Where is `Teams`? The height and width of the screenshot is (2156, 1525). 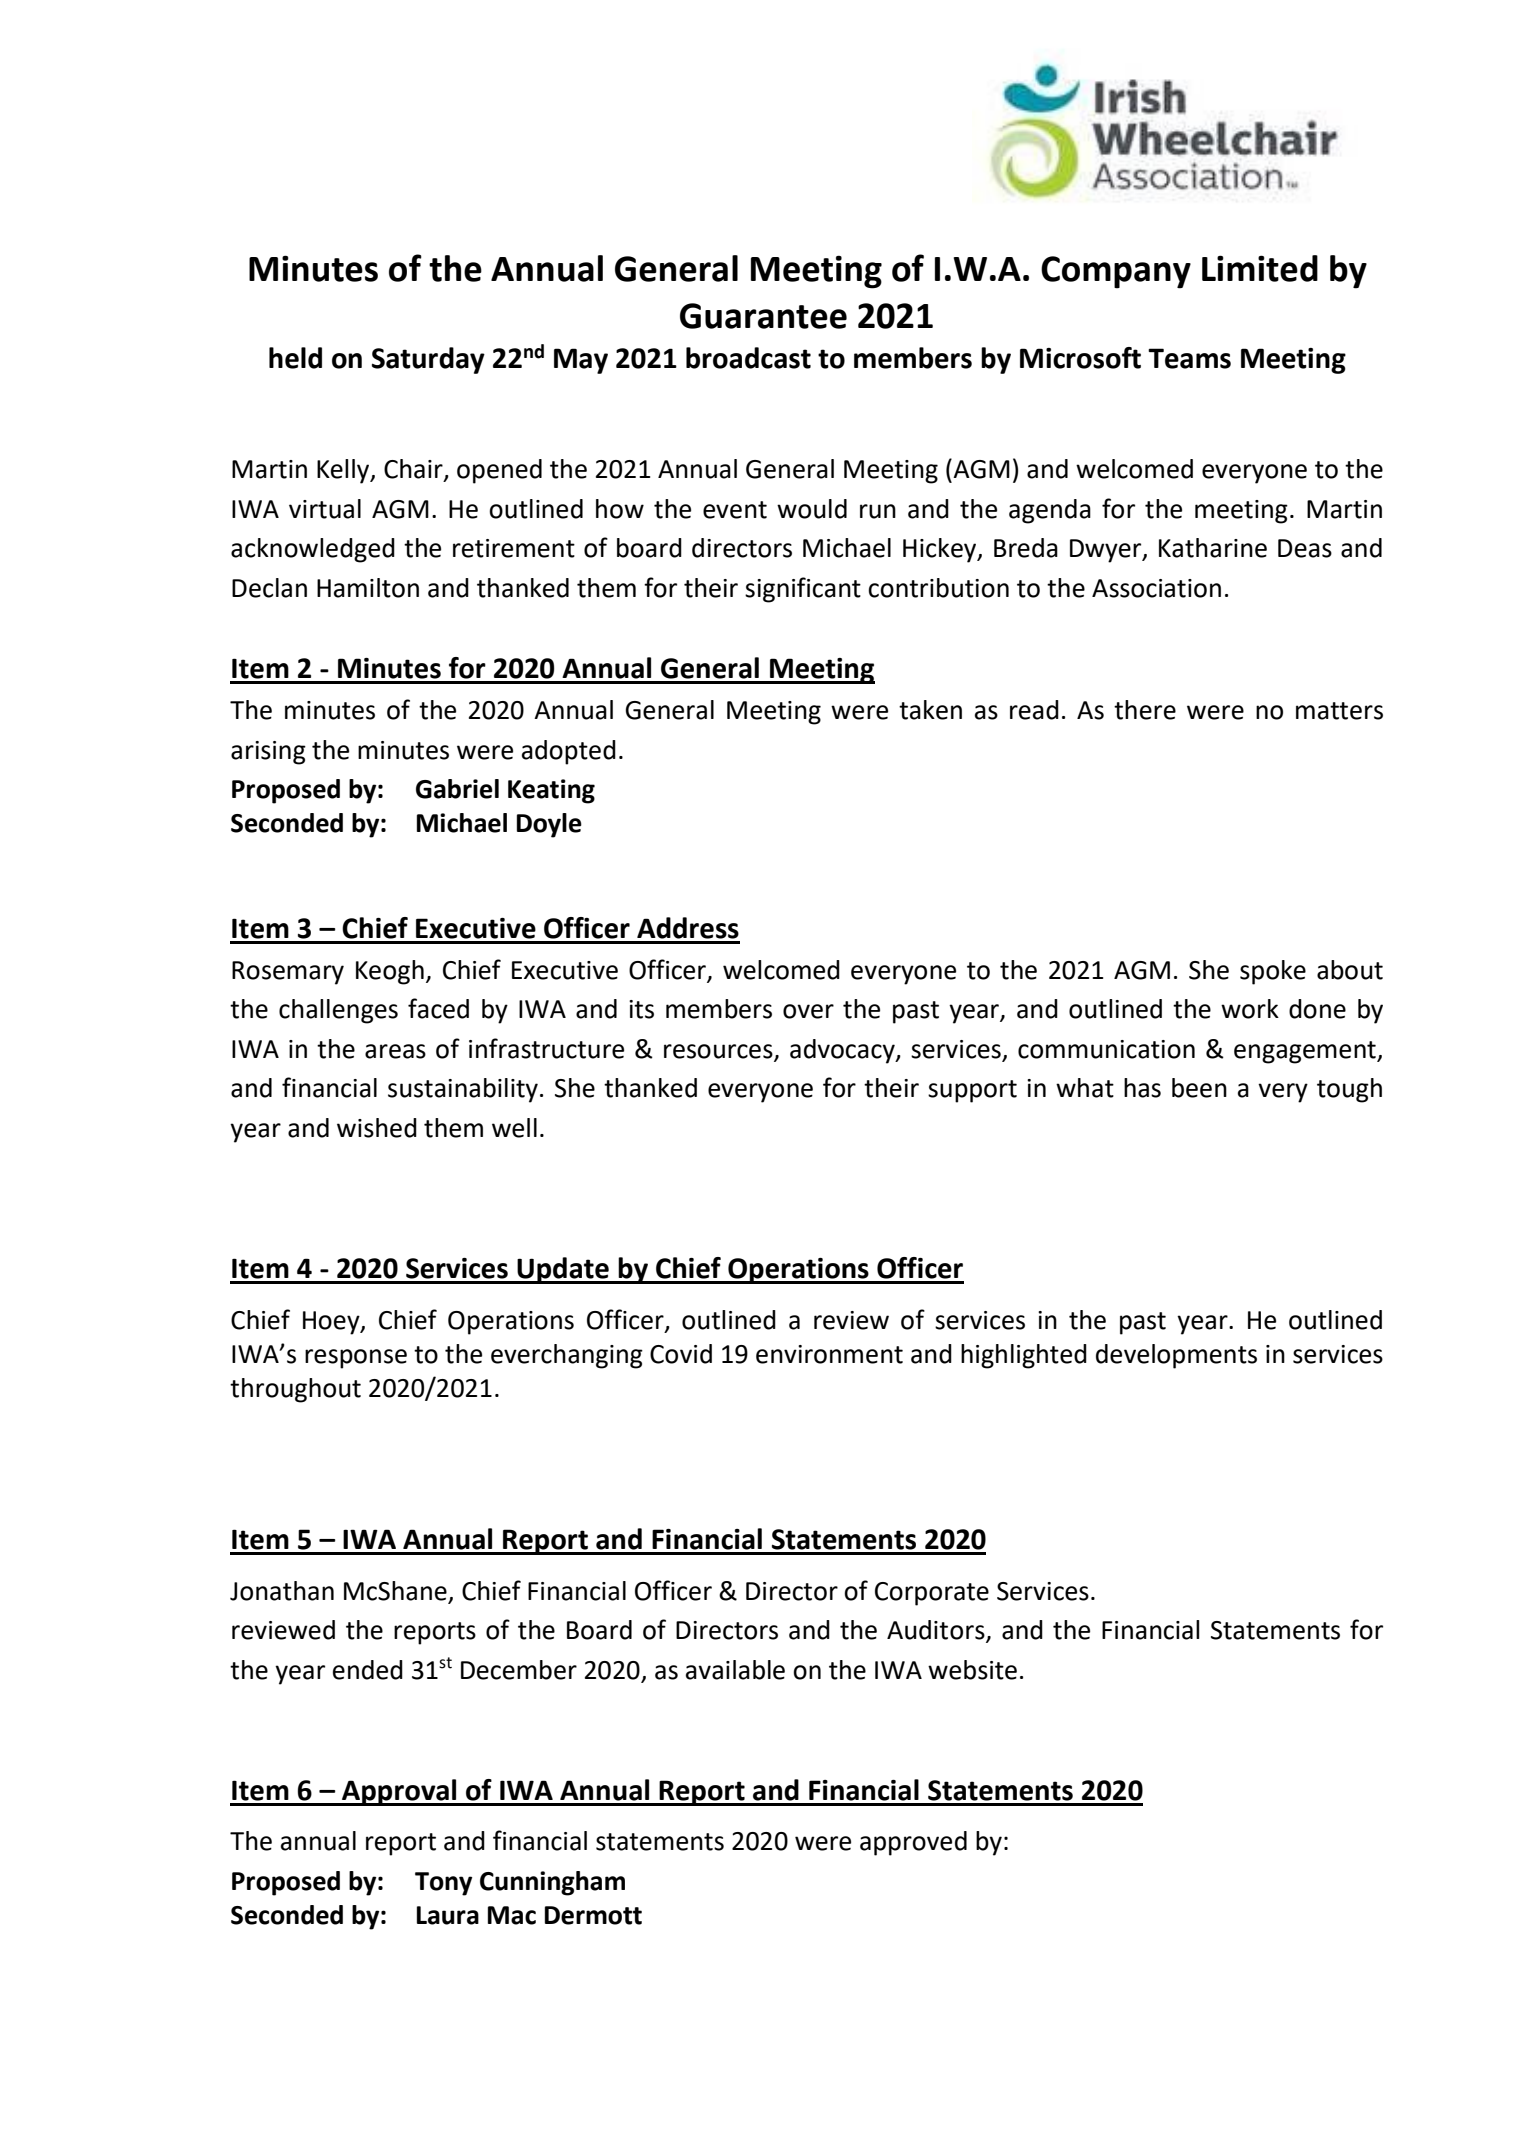 Teams is located at coordinates (1189, 358).
